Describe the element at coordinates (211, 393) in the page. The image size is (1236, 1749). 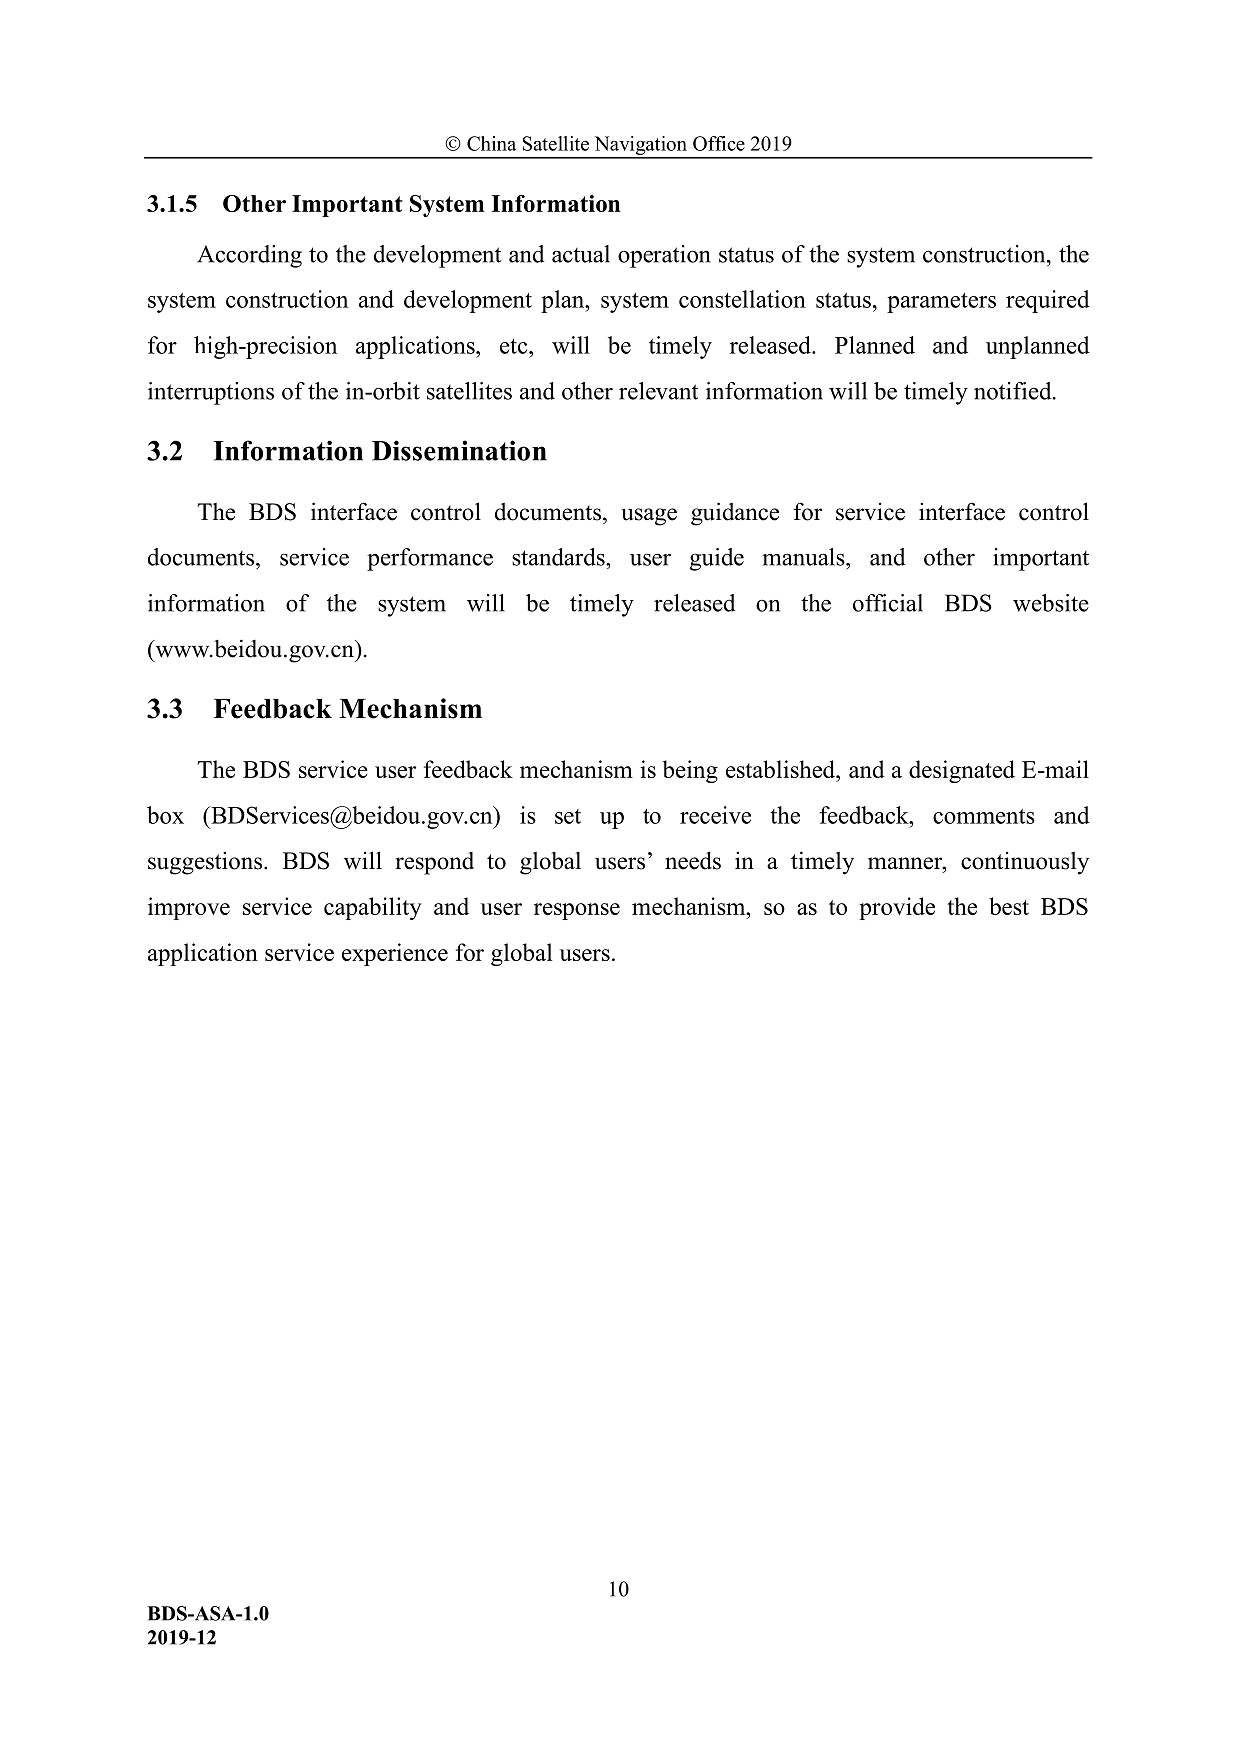
I see `interruptions` at that location.
